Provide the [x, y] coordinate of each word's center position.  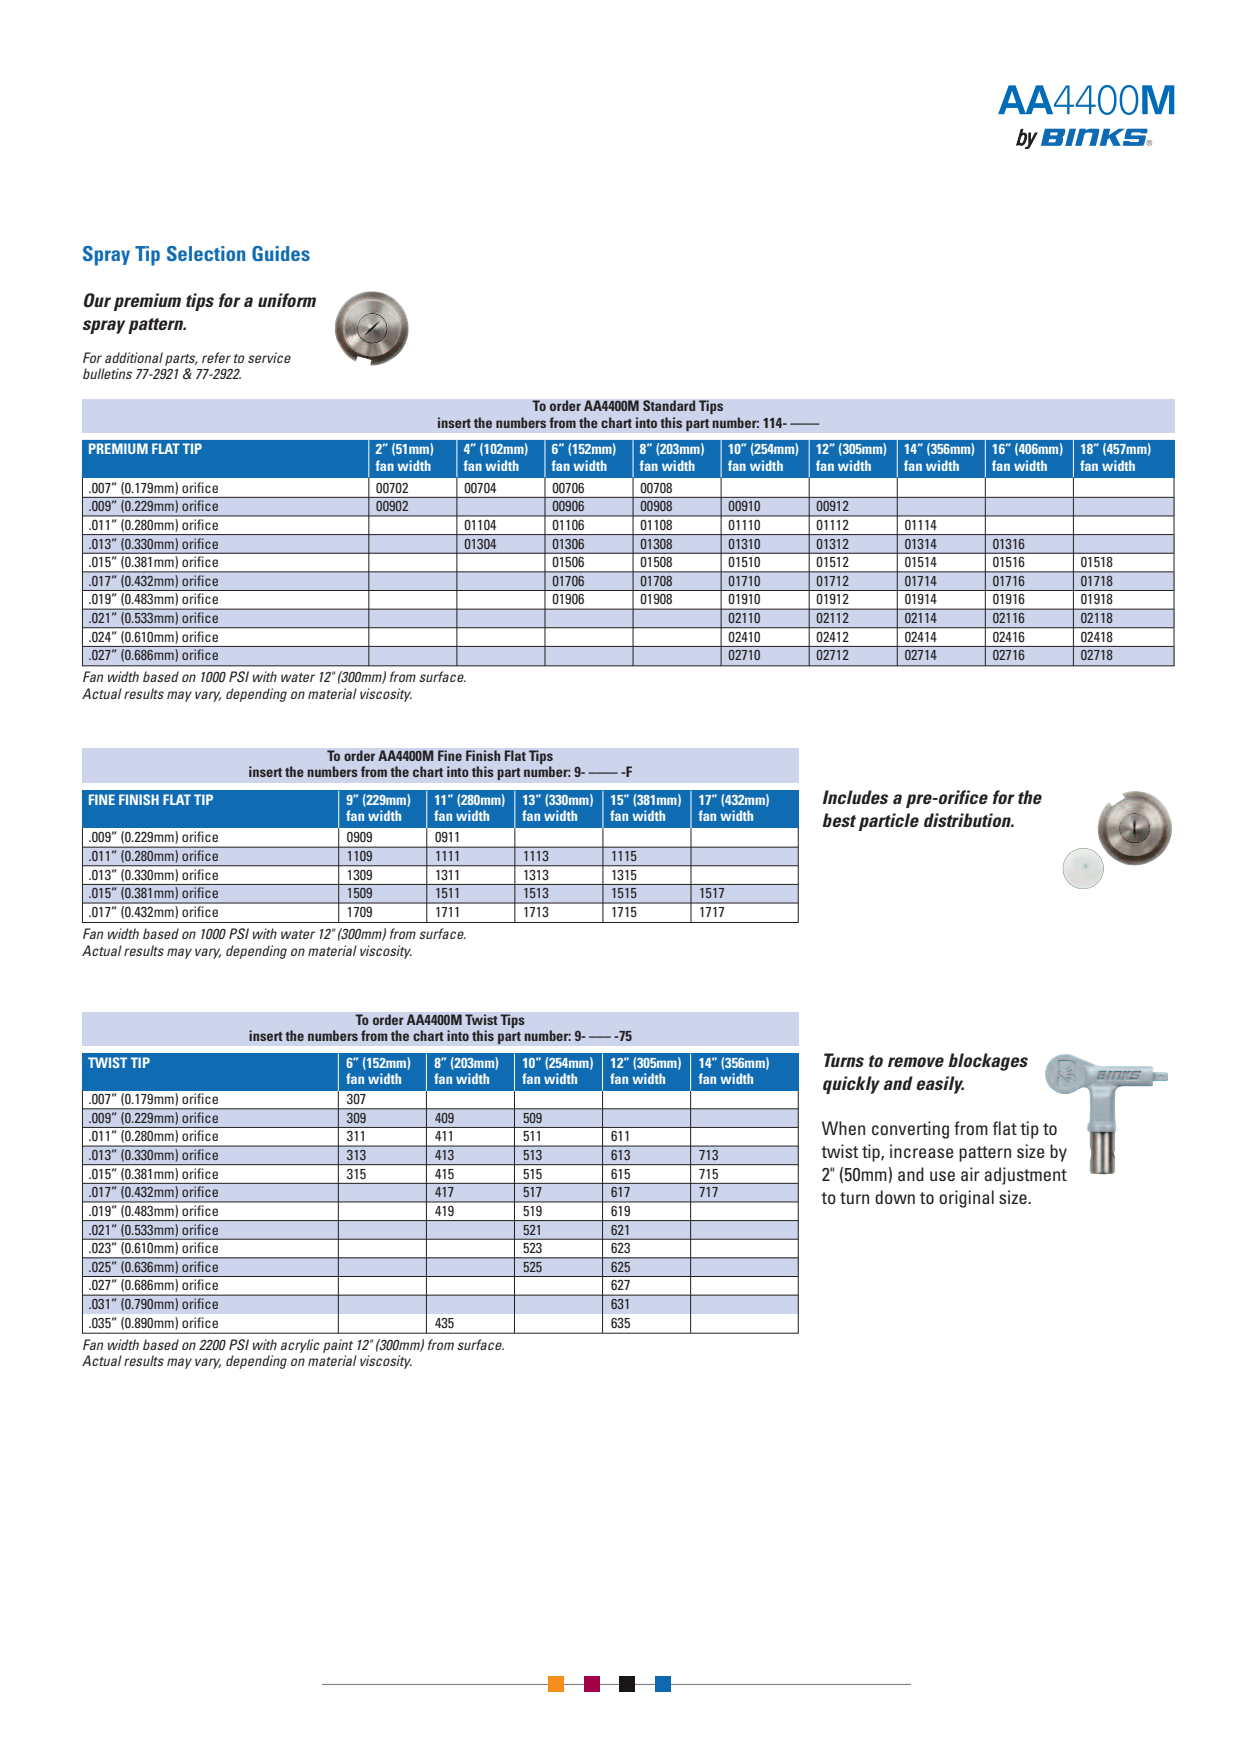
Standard [669, 406]
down [895, 1197]
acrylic [300, 1346]
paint [338, 1346]
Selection [206, 253]
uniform [287, 300]
